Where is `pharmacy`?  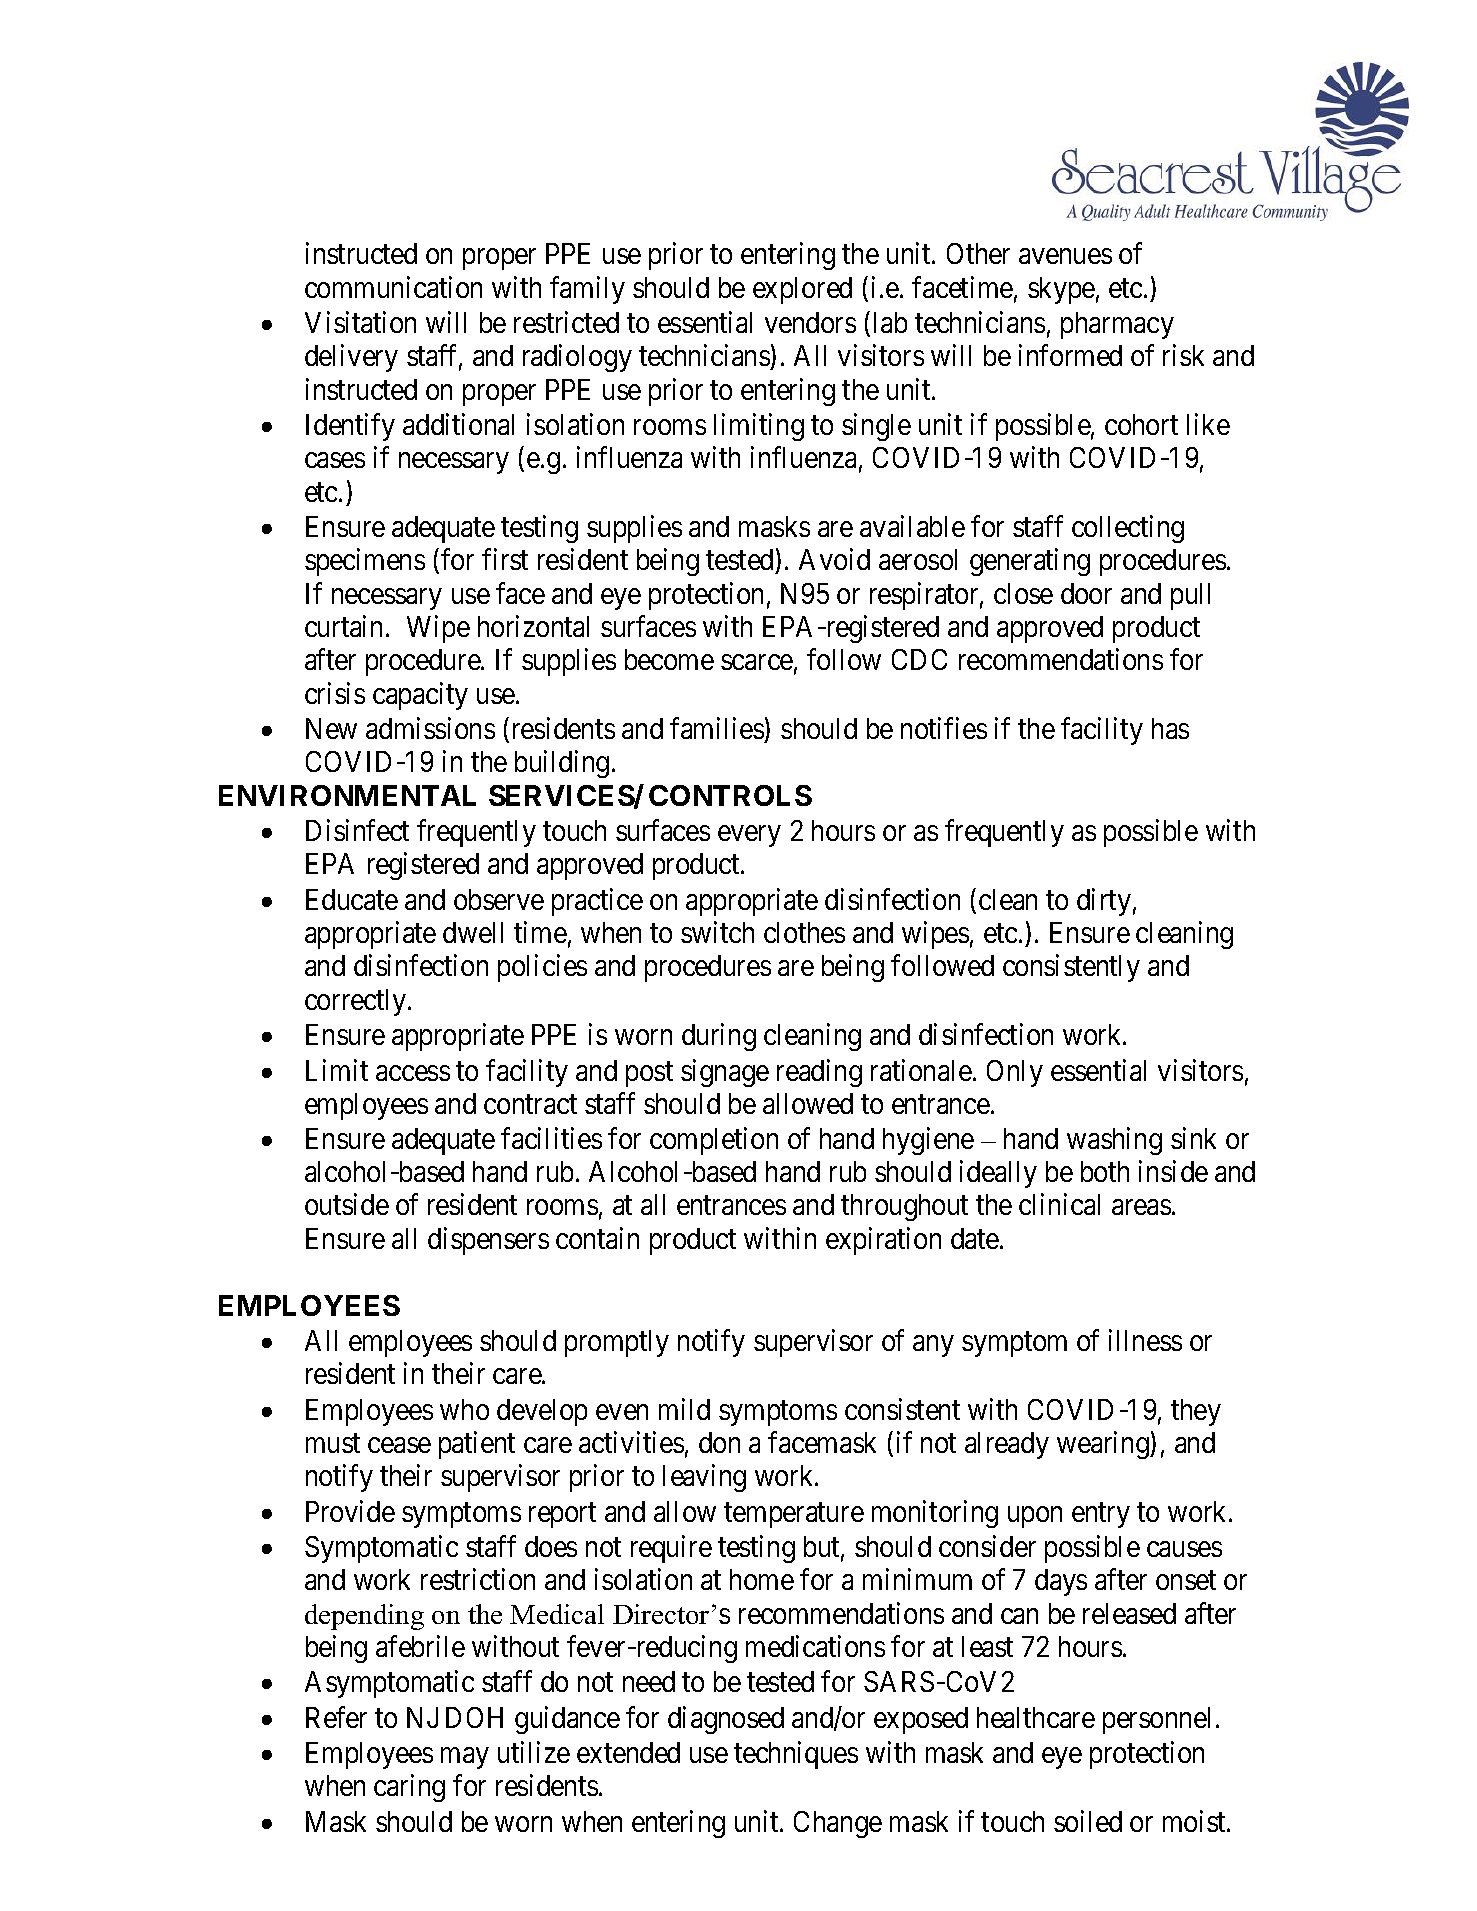 pharmacy is located at coordinates (1117, 325).
